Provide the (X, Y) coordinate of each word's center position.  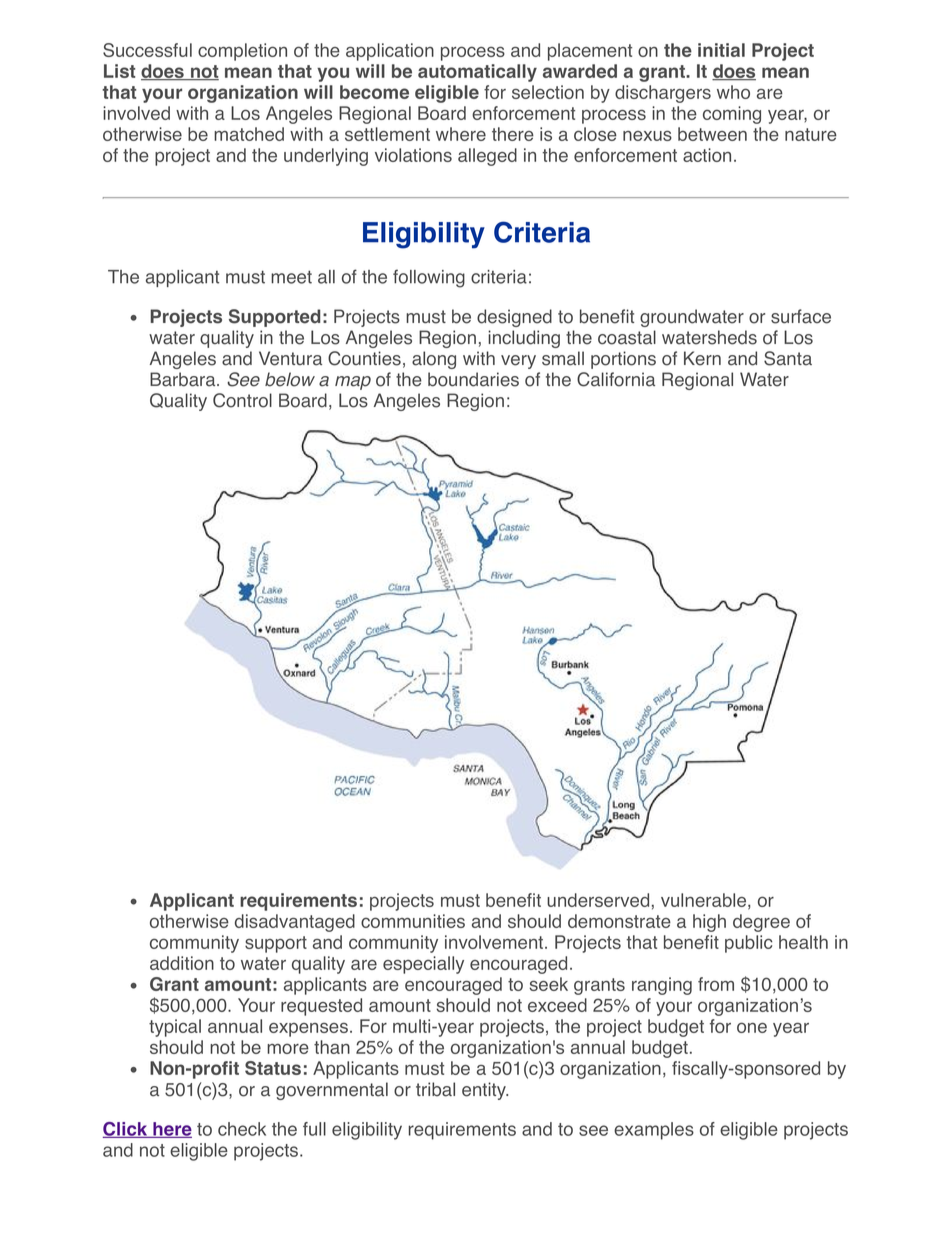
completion (242, 52)
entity (485, 1091)
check (242, 1129)
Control (242, 400)
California (616, 379)
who (733, 92)
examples (654, 1131)
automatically (477, 73)
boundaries (473, 379)
